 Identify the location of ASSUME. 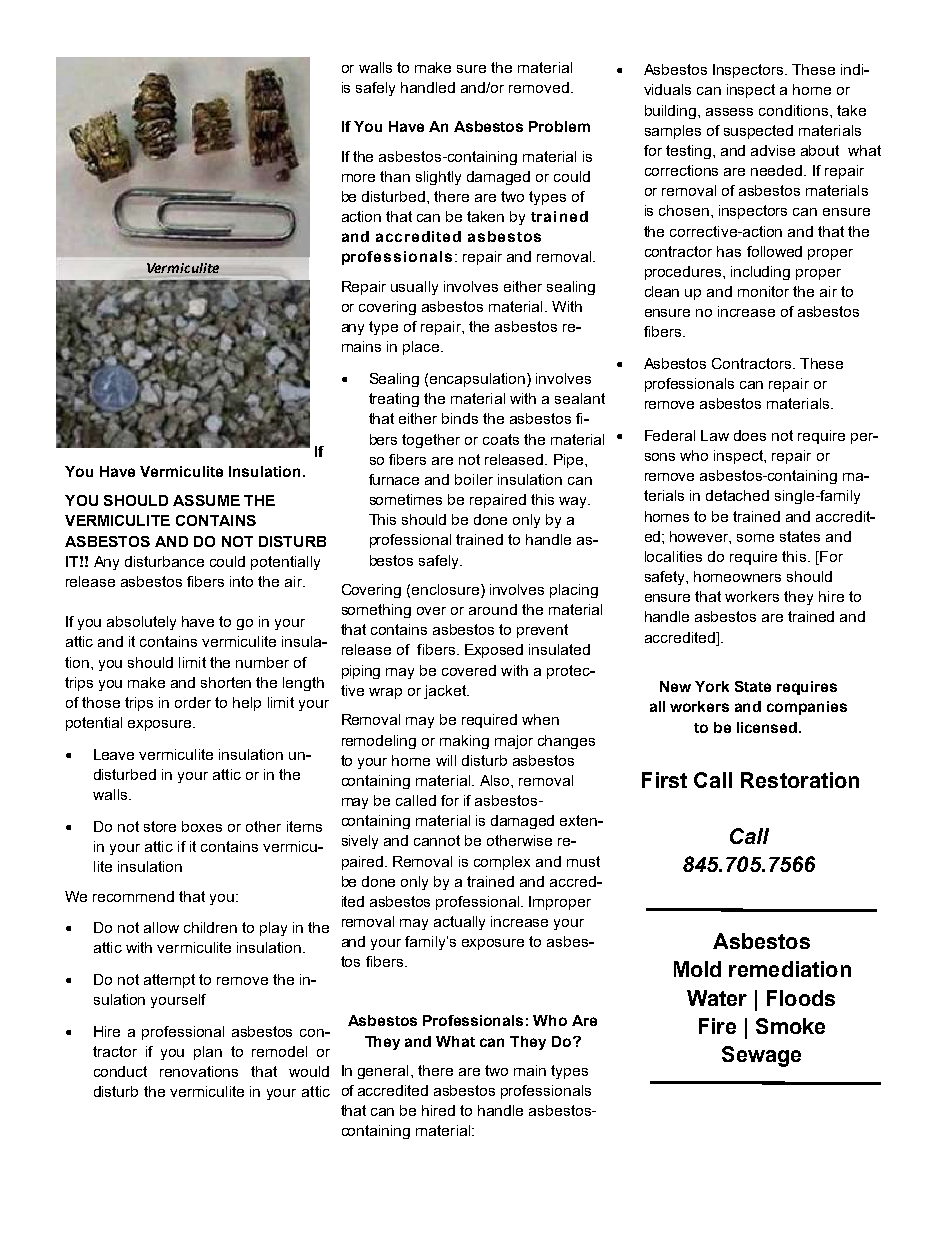
(206, 500).
